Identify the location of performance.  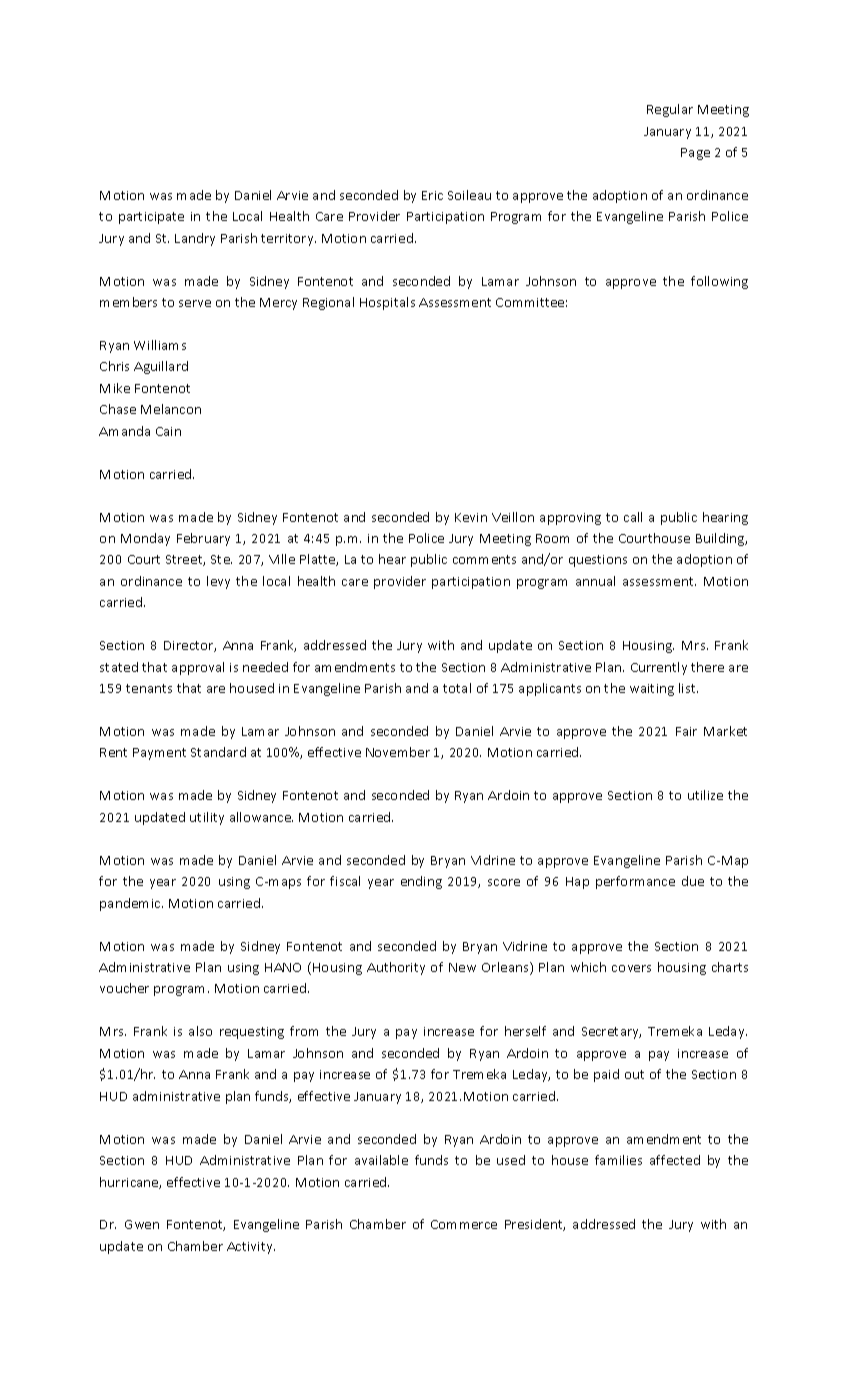
(635, 882).
